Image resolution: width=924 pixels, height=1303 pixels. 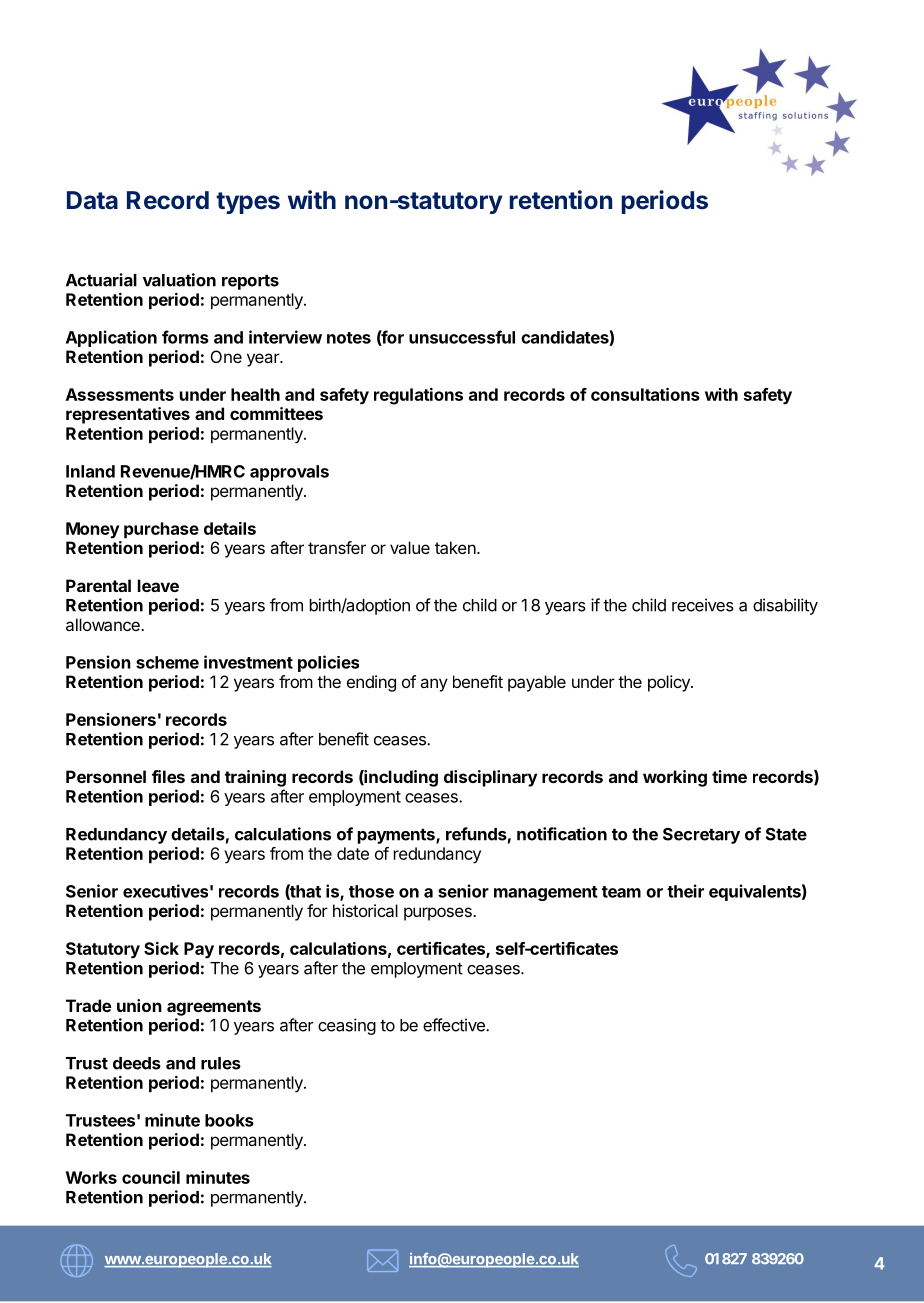 What do you see at coordinates (462, 337) in the screenshot?
I see `unsuccessful` at bounding box center [462, 337].
